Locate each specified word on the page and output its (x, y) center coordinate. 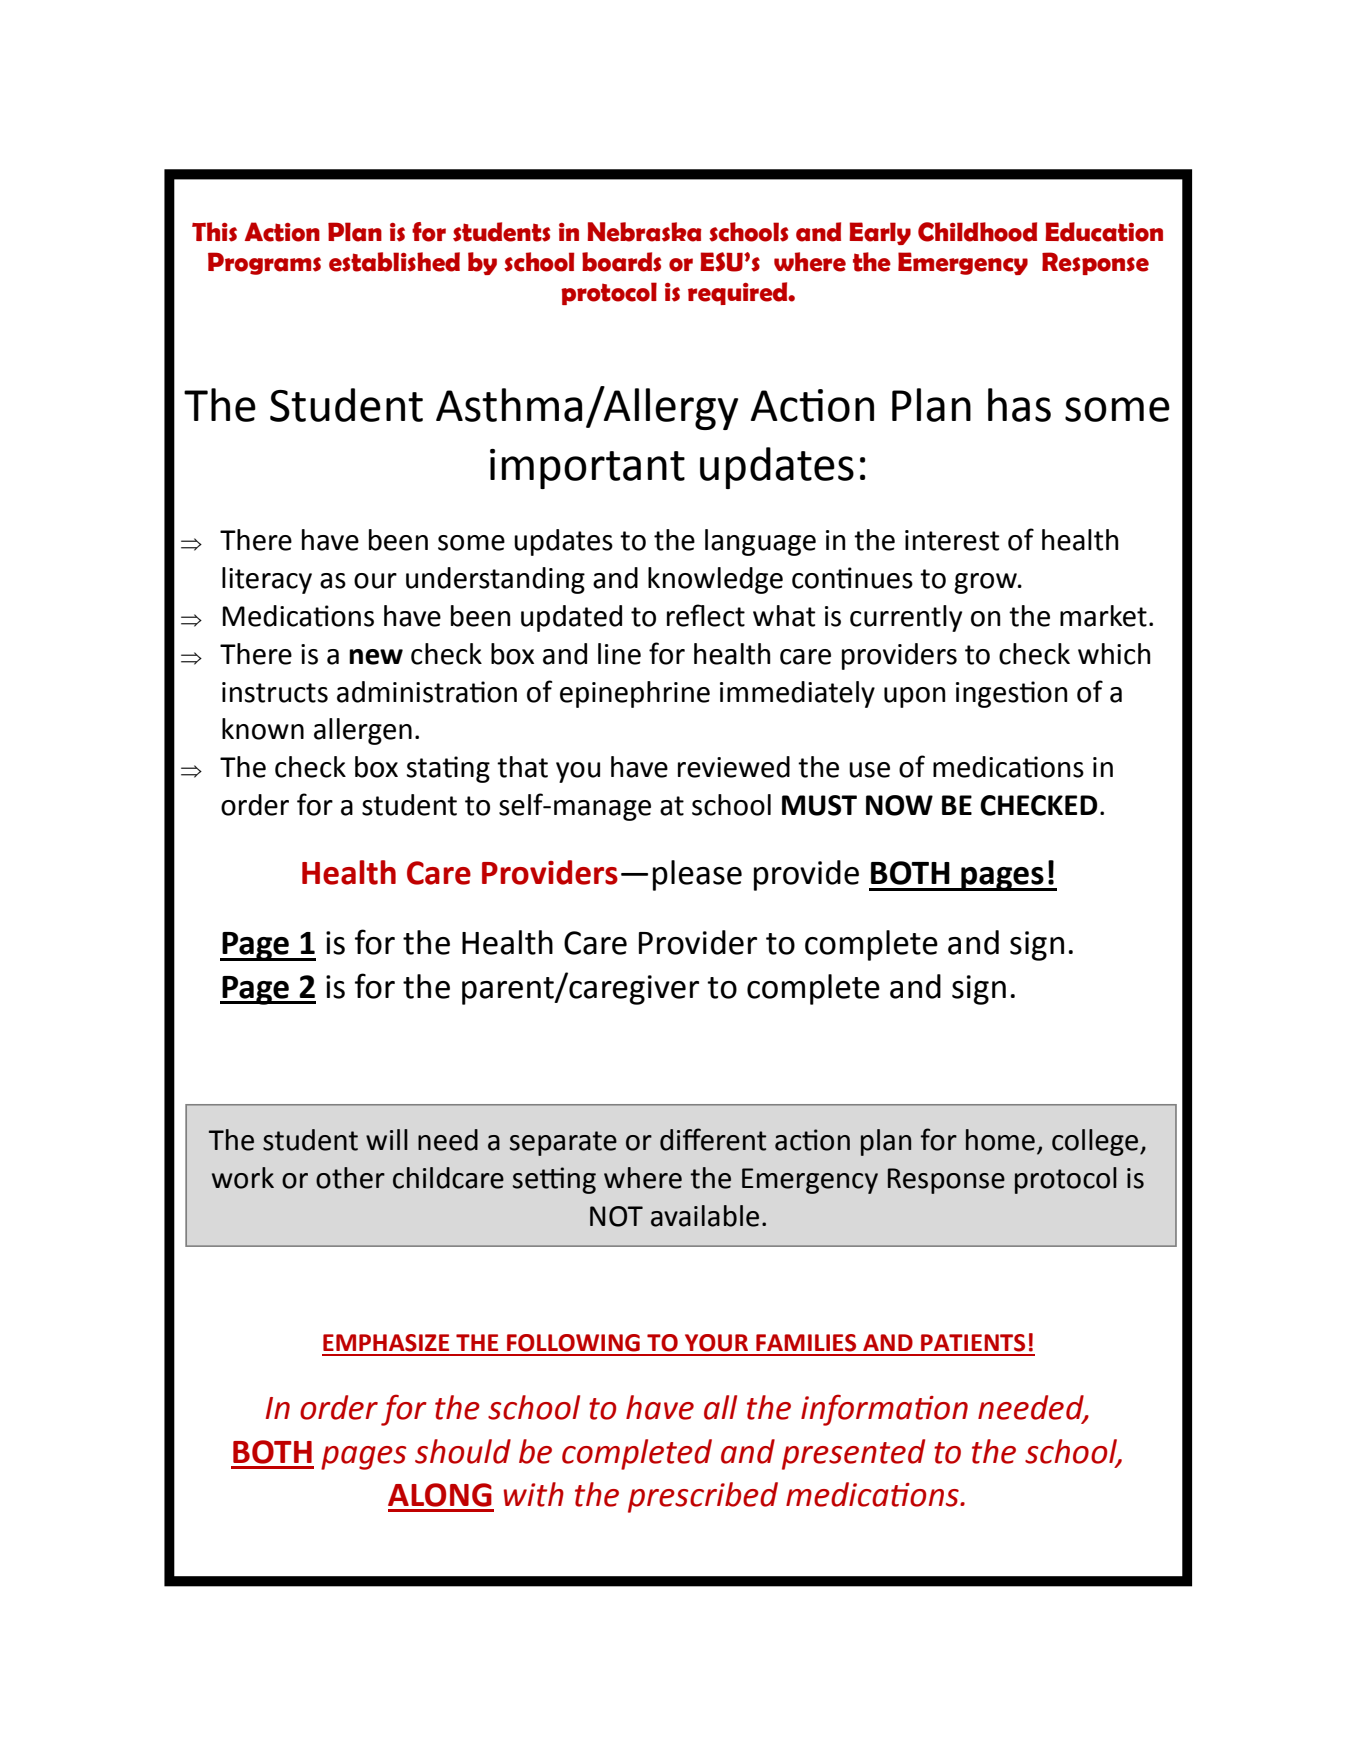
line (619, 654)
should (463, 1451)
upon (914, 697)
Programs (264, 263)
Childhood (977, 232)
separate (563, 1143)
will (387, 1139)
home (1000, 1140)
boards (621, 262)
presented (853, 1454)
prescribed (703, 1497)
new (376, 657)
